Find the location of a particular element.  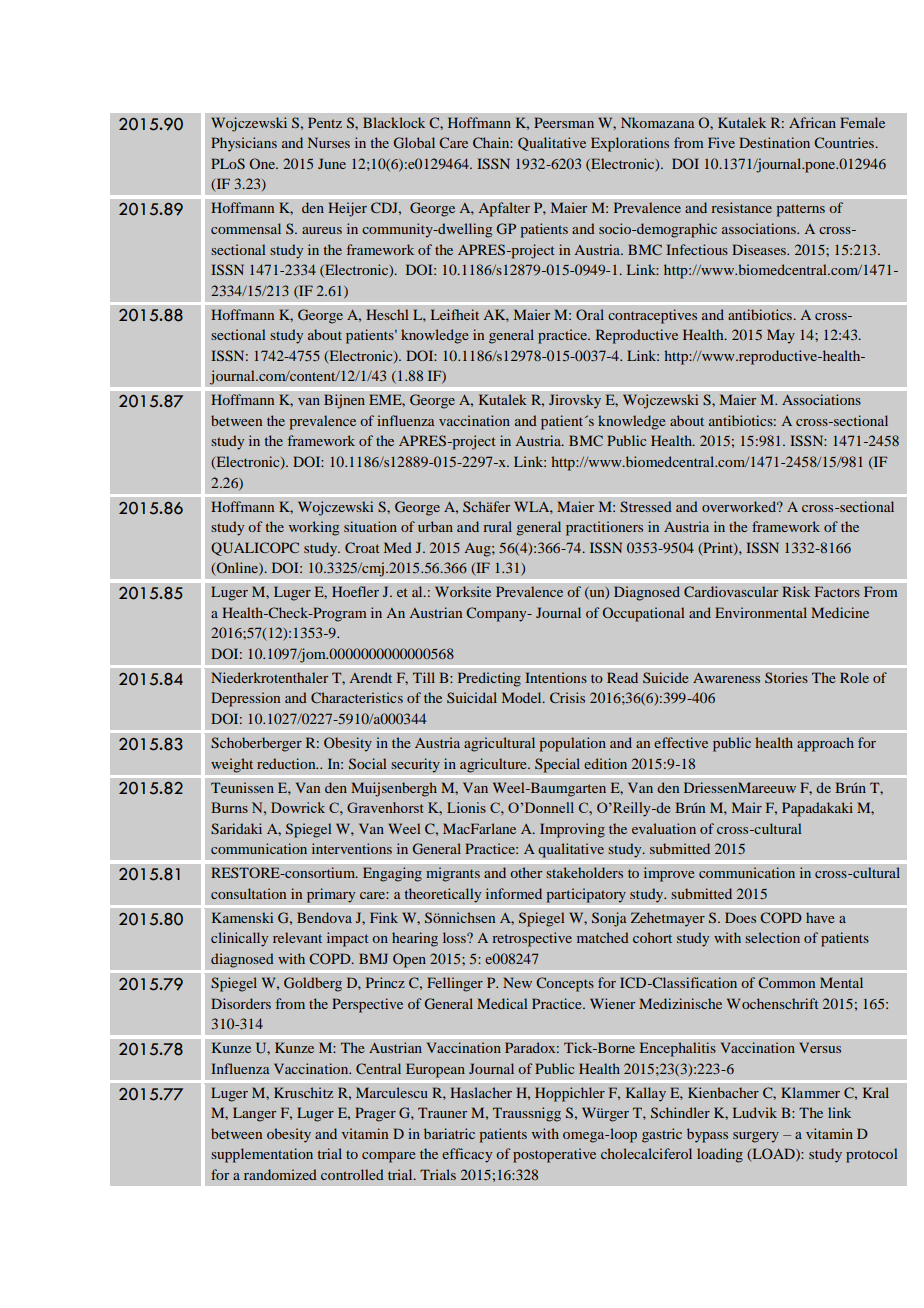

Intentions is located at coordinates (556, 677).
